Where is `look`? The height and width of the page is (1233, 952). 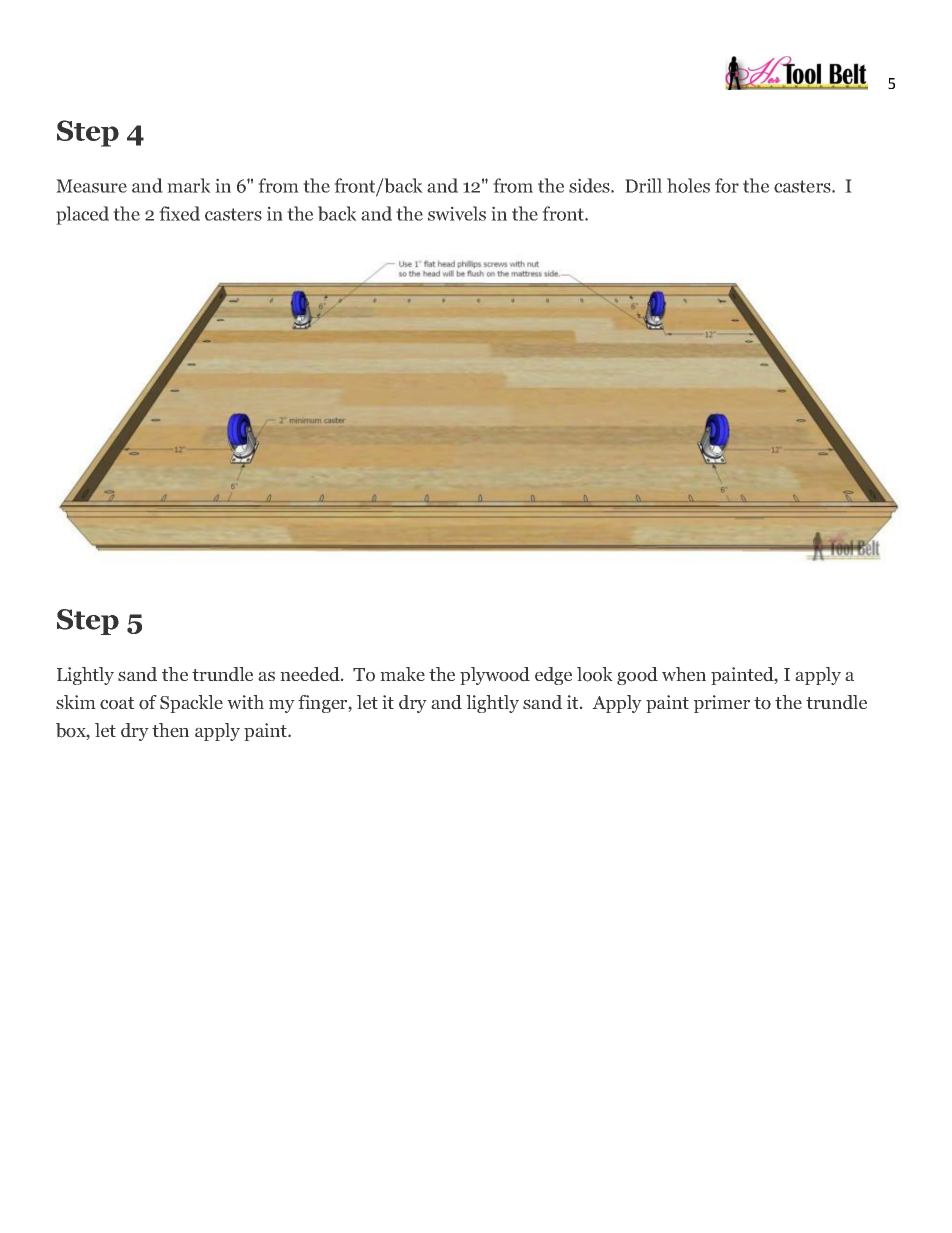
look is located at coordinates (595, 674).
